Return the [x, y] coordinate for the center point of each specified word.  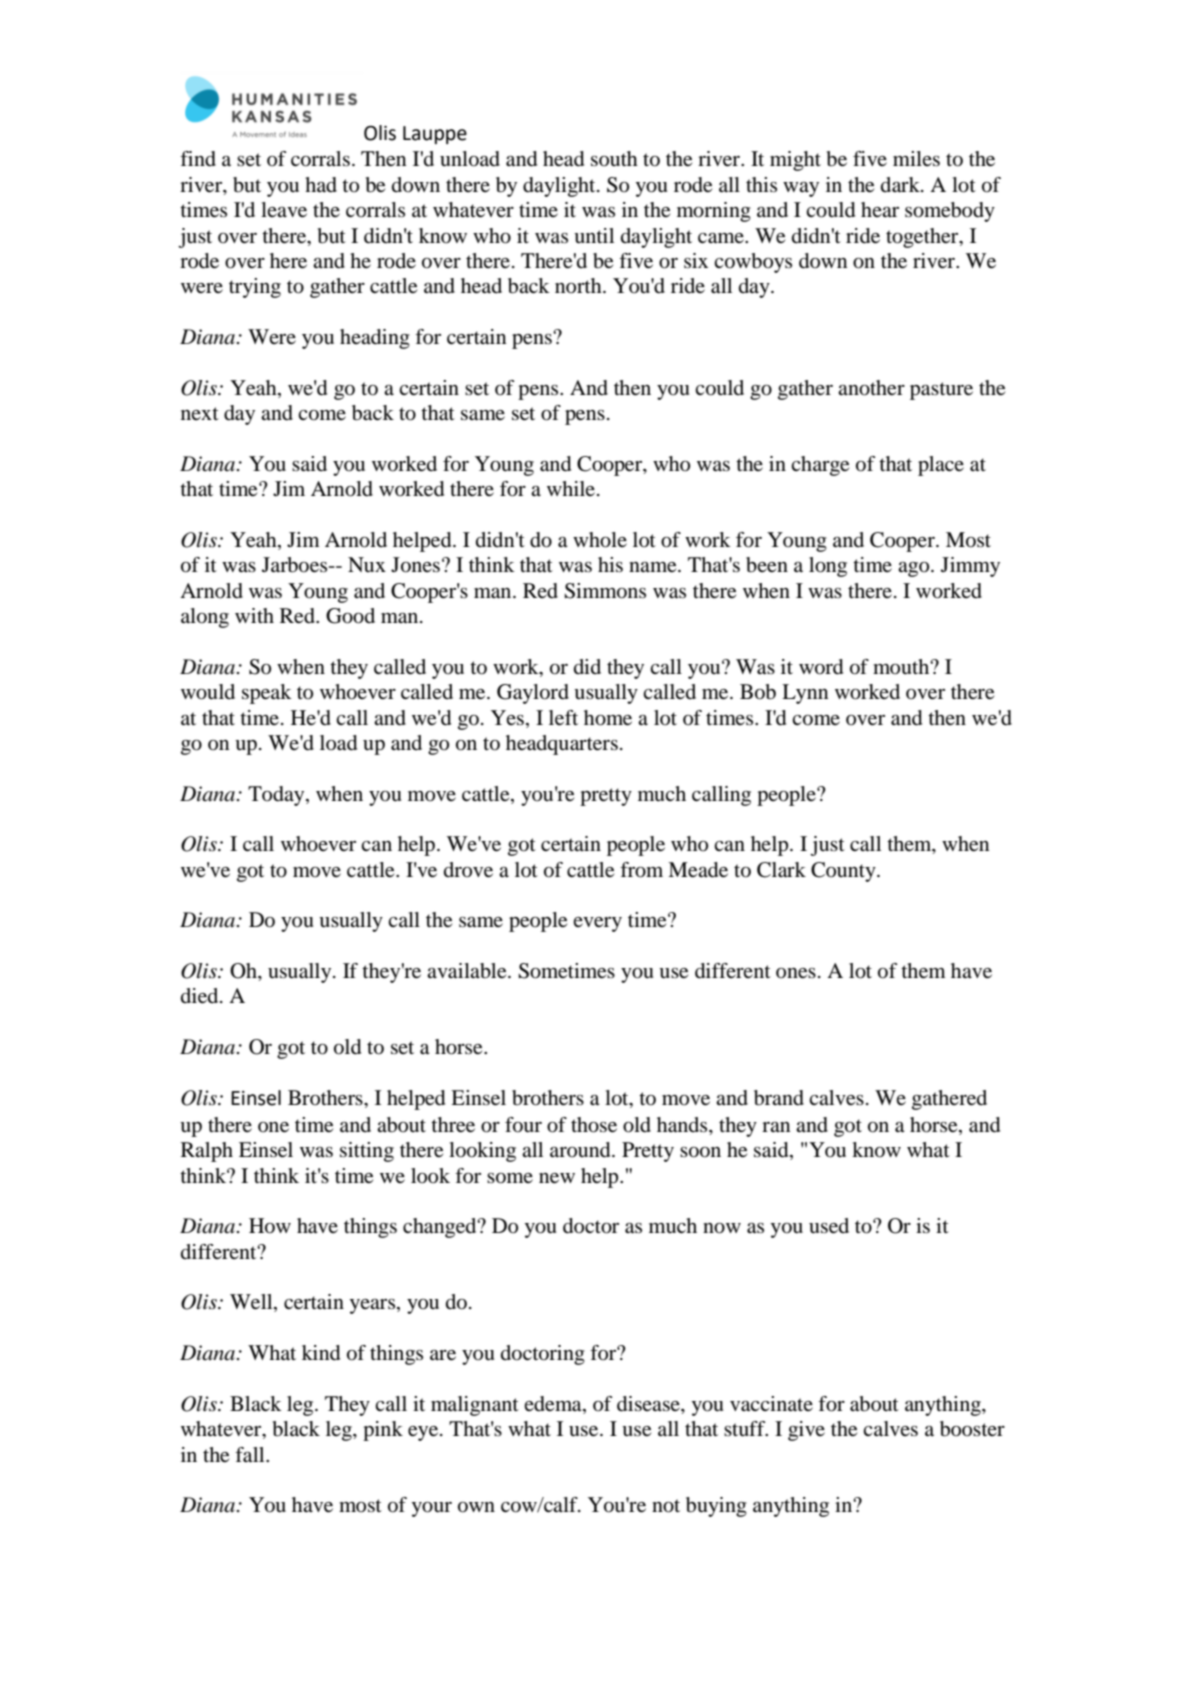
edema [554, 1404]
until [594, 236]
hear [880, 209]
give [806, 1431]
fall [251, 1455]
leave [284, 210]
